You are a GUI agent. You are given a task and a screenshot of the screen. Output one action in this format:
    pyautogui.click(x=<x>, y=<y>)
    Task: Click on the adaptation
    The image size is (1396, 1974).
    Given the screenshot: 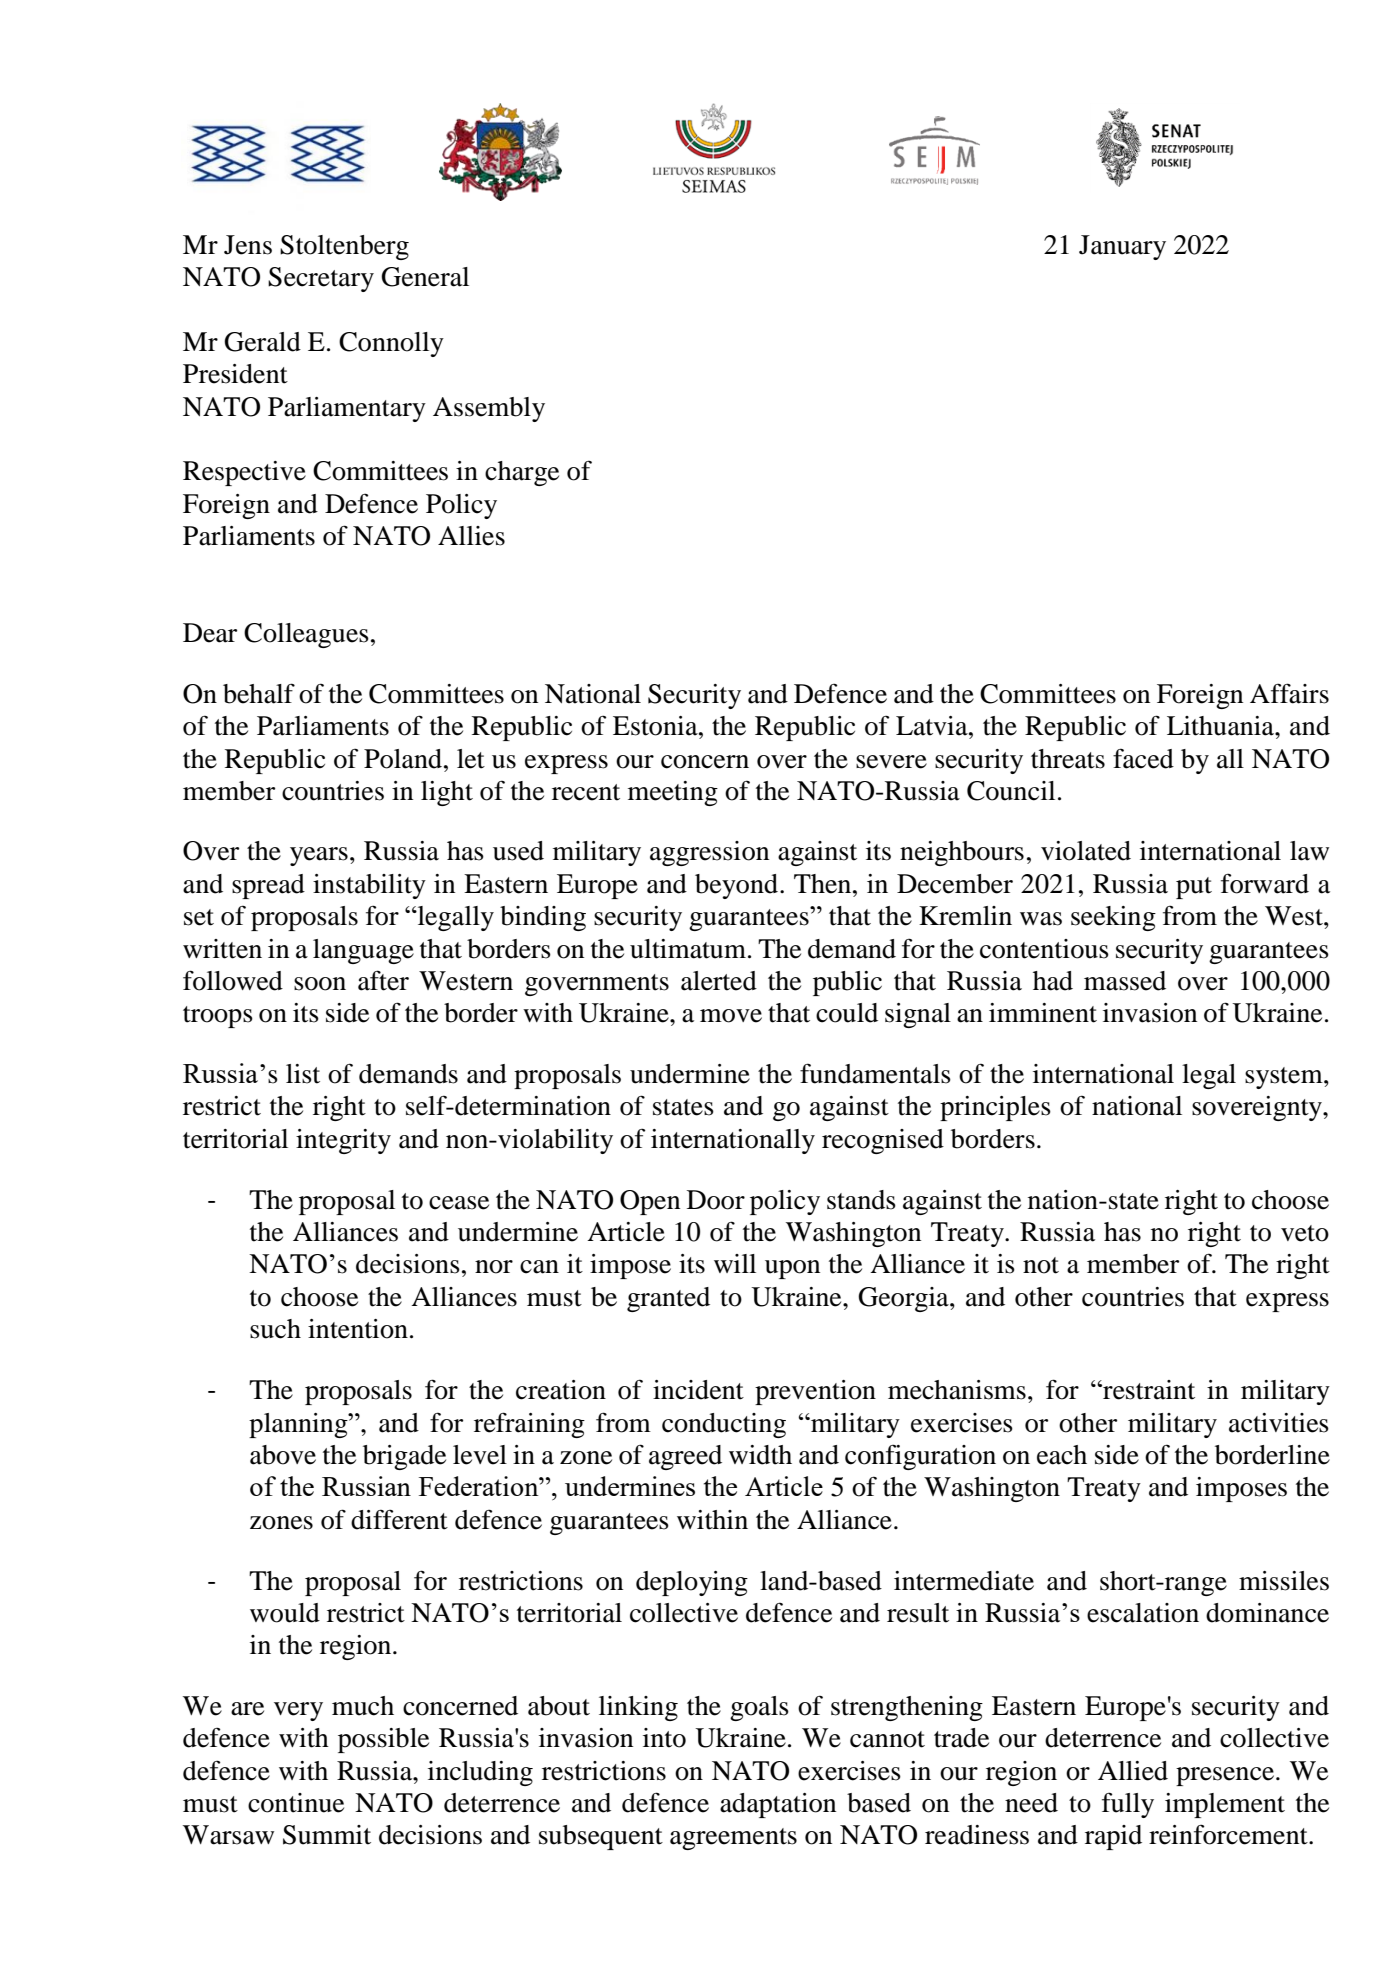 What is the action you would take?
    pyautogui.click(x=778, y=1805)
